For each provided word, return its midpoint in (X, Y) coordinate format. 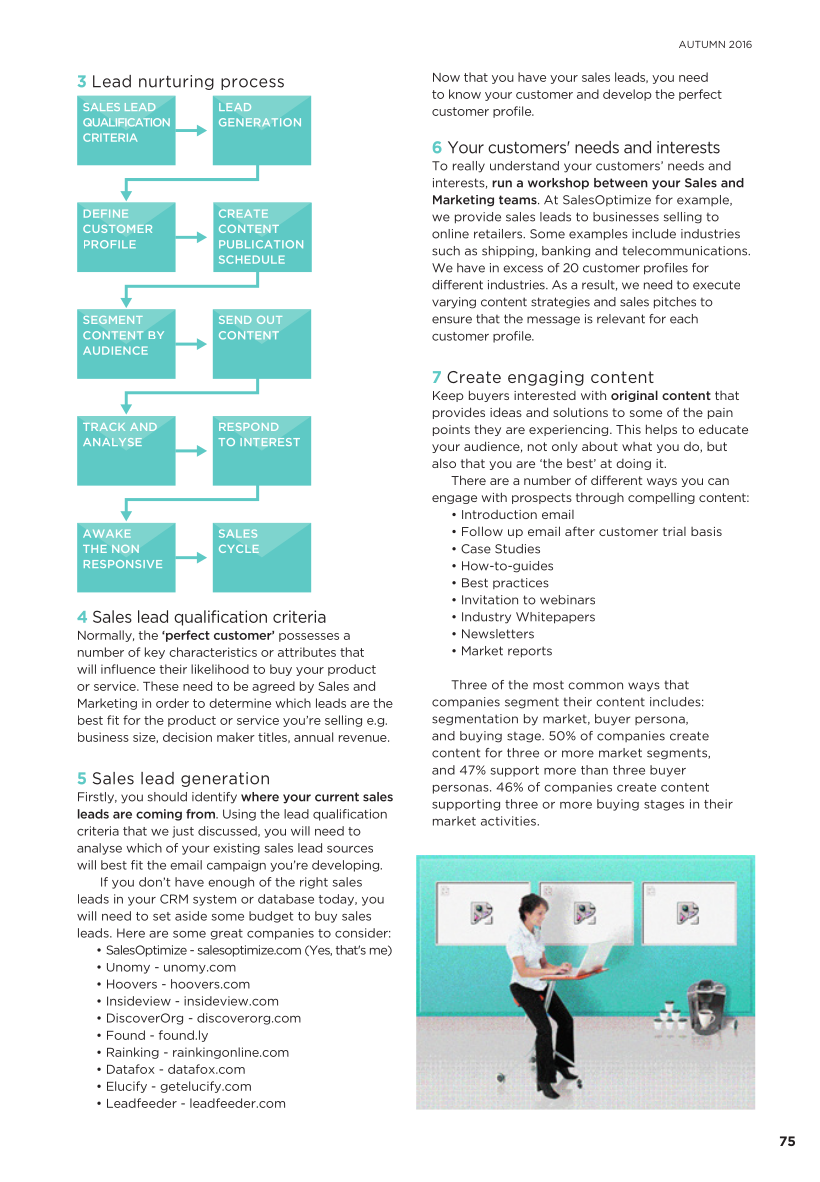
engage (454, 499)
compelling (661, 498)
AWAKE (107, 534)
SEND (235, 320)
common (595, 686)
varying (454, 303)
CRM (174, 899)
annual (313, 737)
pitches (675, 303)
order (172, 703)
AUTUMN (702, 44)
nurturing (176, 82)
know (465, 94)
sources (350, 849)
